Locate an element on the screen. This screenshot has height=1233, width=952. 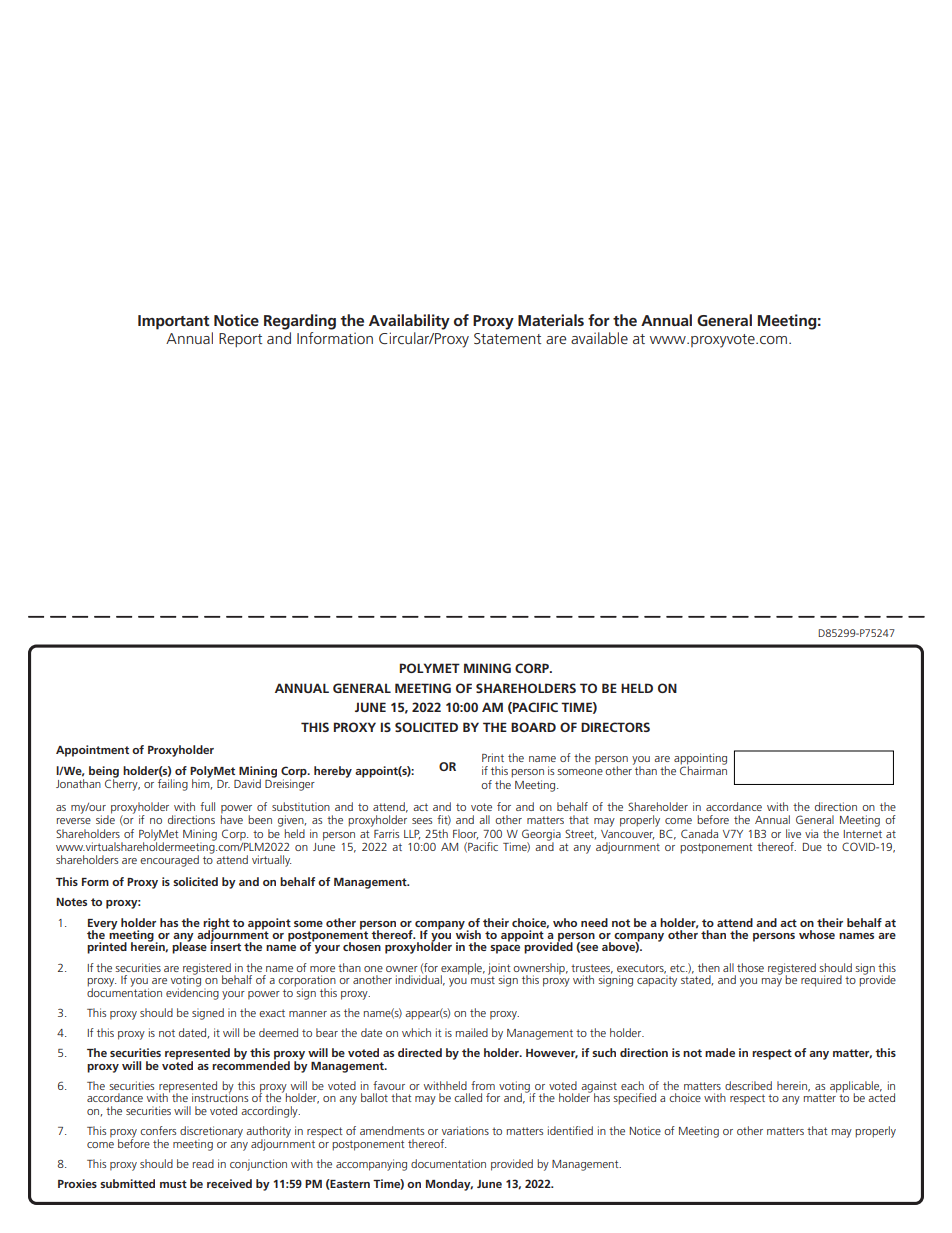
Due is located at coordinates (812, 847).
